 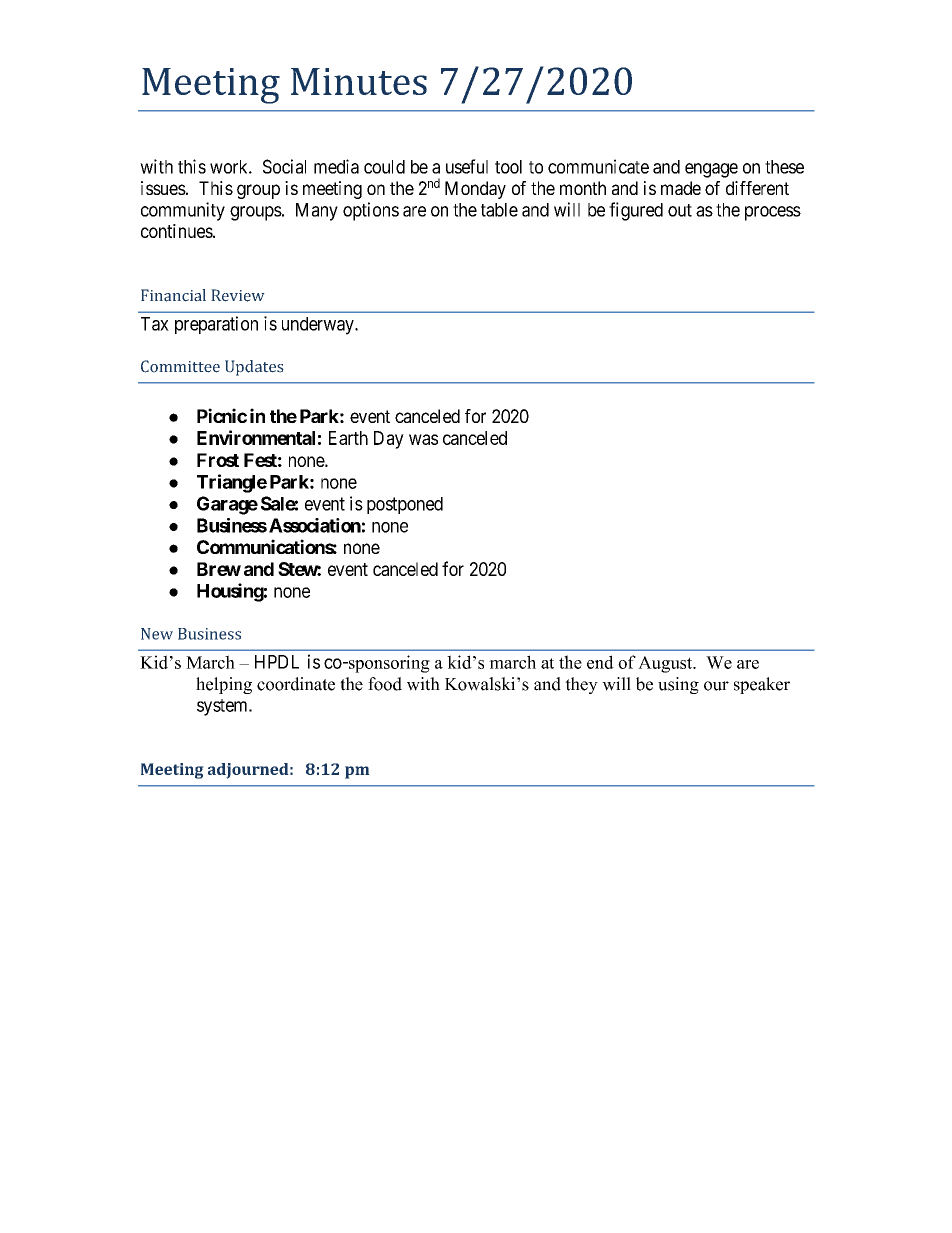 What do you see at coordinates (224, 685) in the document?
I see `helping` at bounding box center [224, 685].
